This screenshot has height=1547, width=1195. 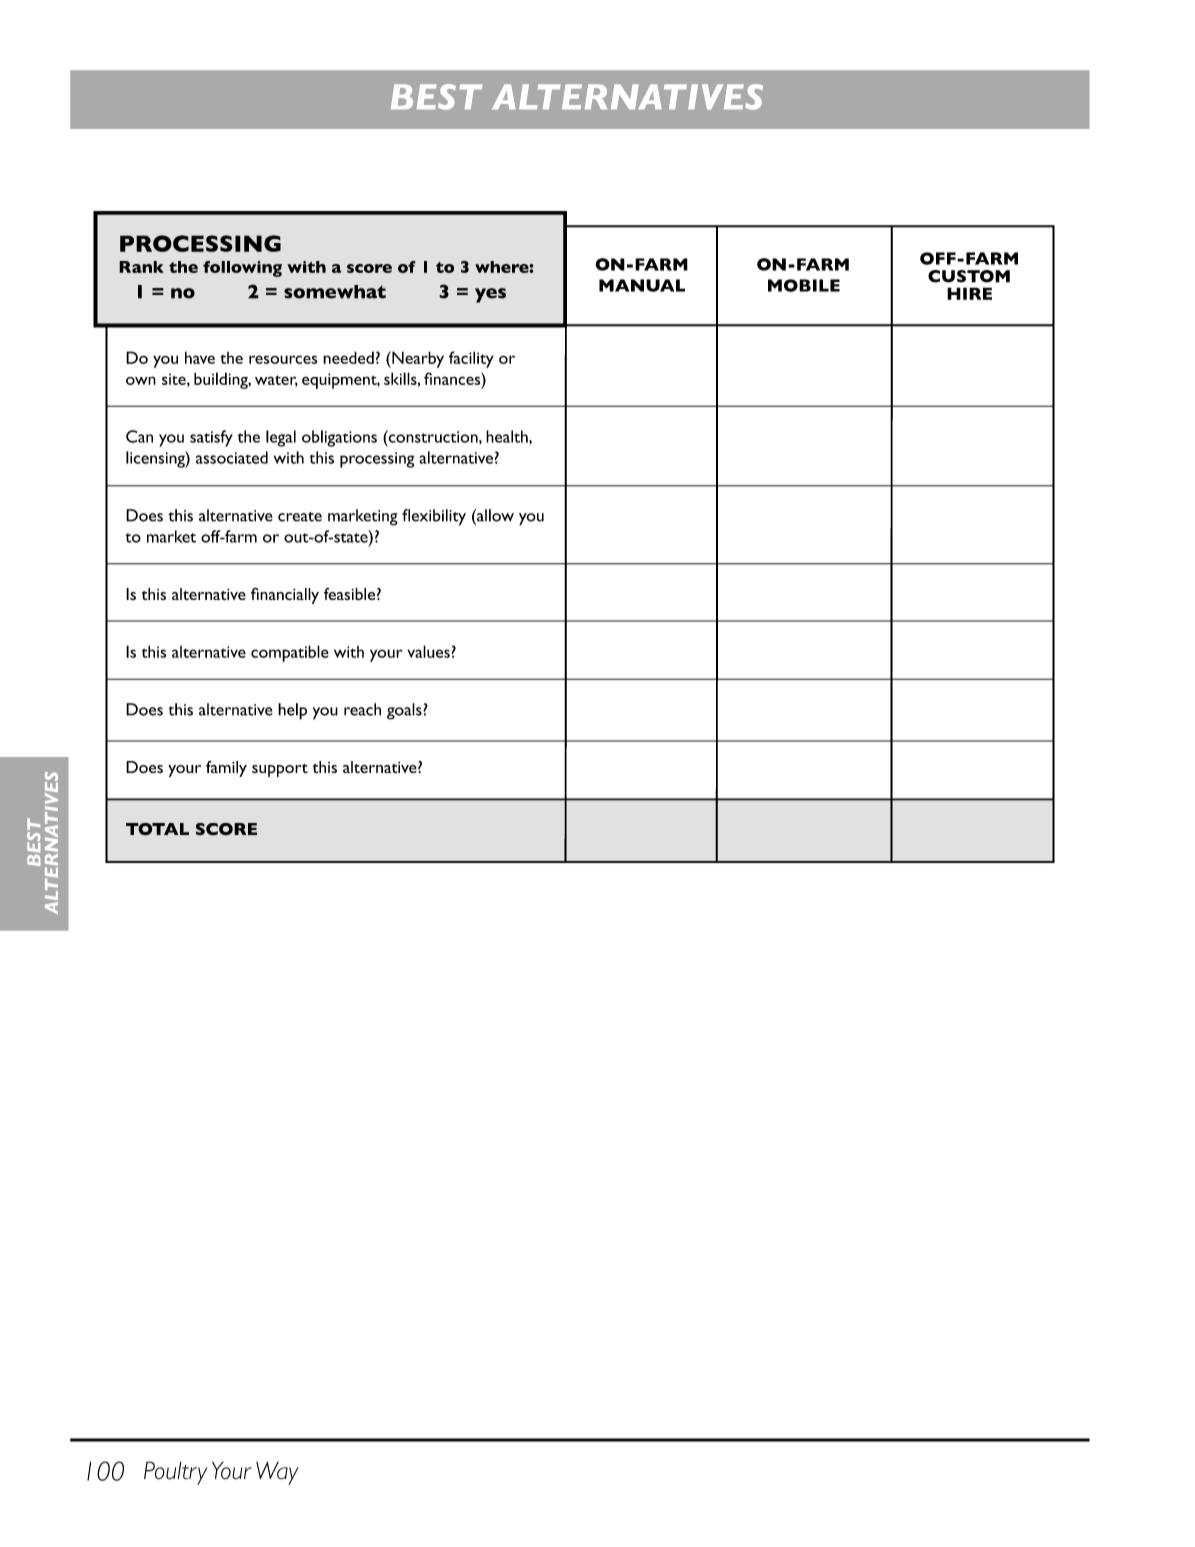 What do you see at coordinates (405, 711) in the screenshot?
I see `goals` at bounding box center [405, 711].
